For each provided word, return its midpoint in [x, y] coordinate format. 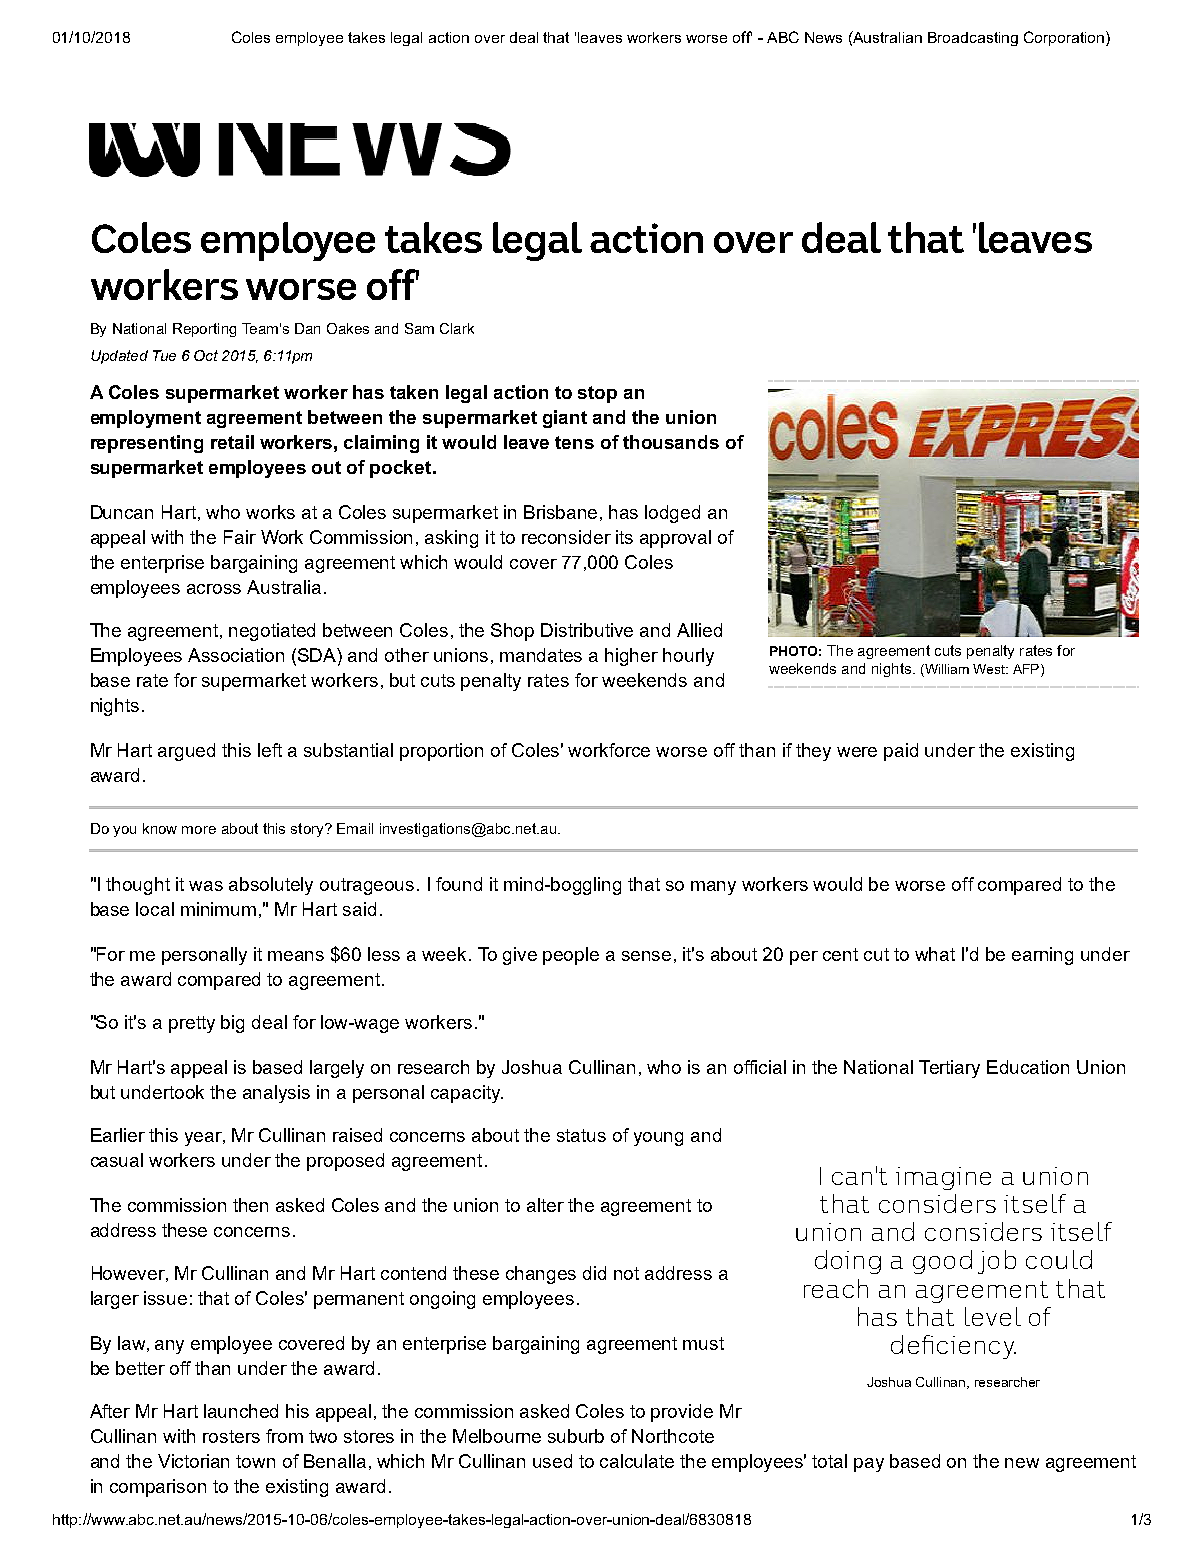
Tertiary [949, 1069]
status [581, 1135]
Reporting [204, 330]
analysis [276, 1094]
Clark [457, 328]
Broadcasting [973, 39]
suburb [576, 1436]
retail [232, 442]
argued [186, 752]
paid [901, 752]
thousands [671, 442]
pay [869, 1465]
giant [565, 419]
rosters [231, 1436]
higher [631, 657]
